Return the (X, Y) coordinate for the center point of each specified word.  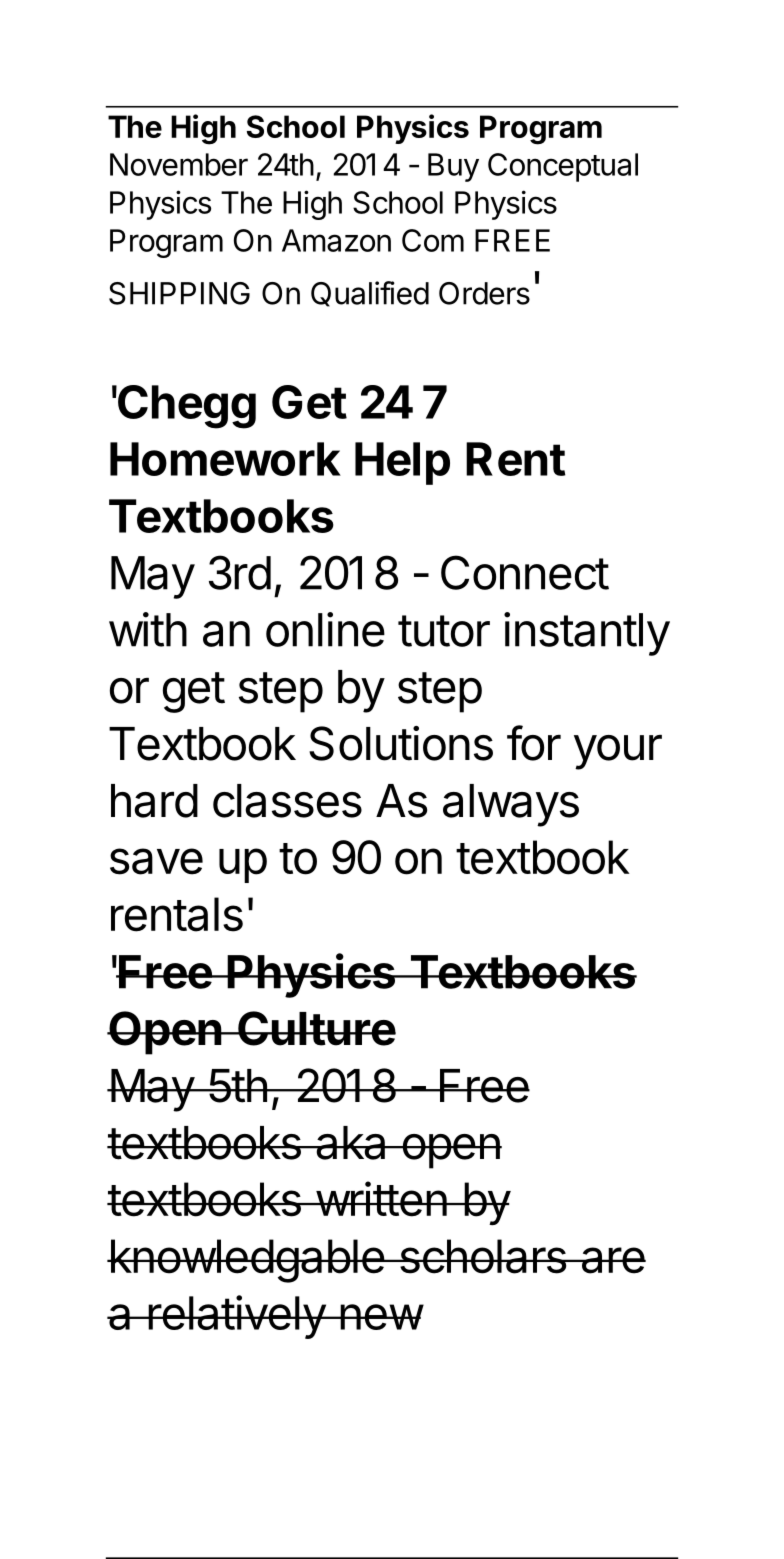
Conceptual (563, 167)
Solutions (401, 743)
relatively (236, 1317)
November (179, 164)
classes (287, 801)
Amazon (336, 240)
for (534, 743)
